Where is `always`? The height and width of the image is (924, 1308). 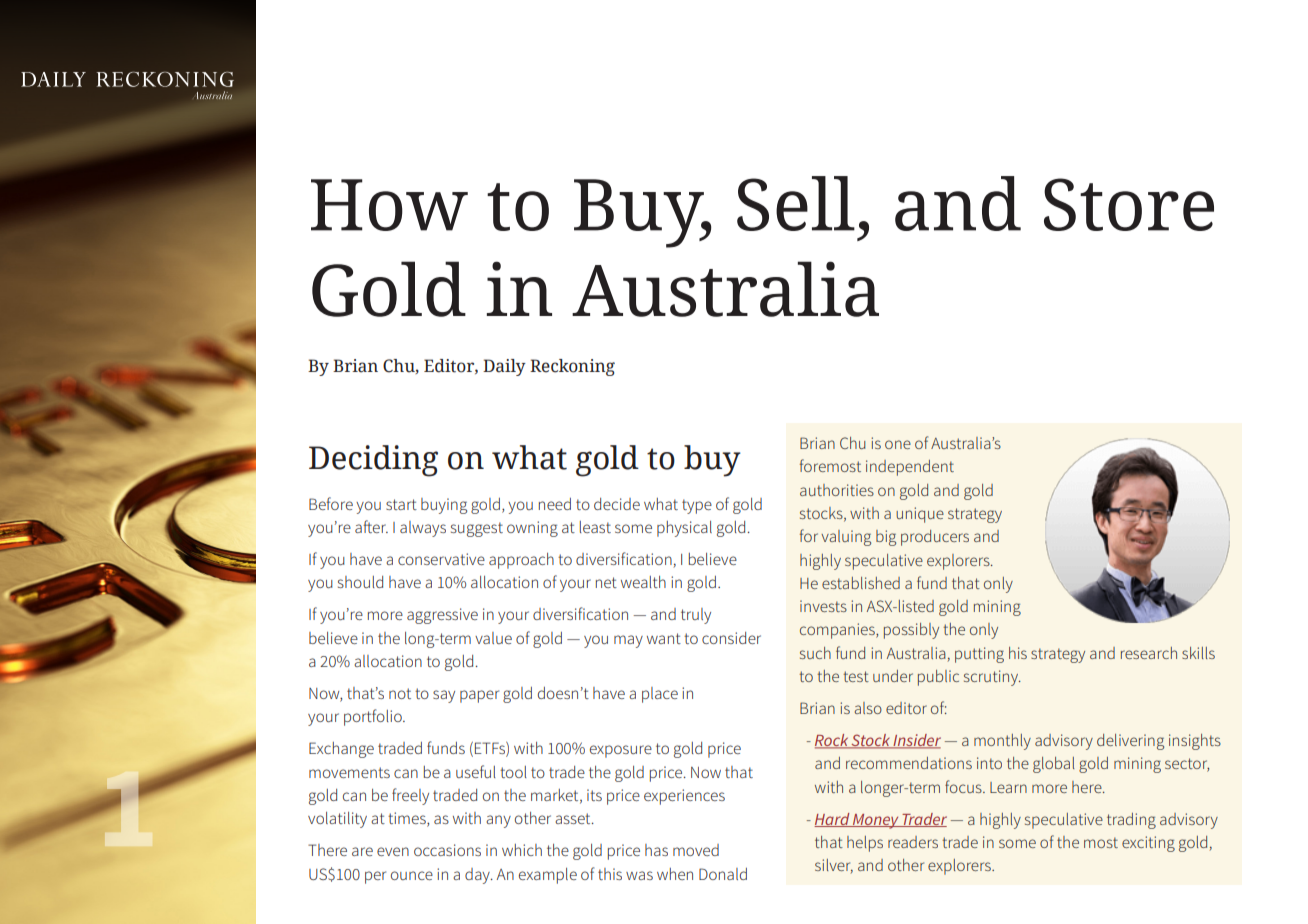 always is located at coordinates (423, 529).
